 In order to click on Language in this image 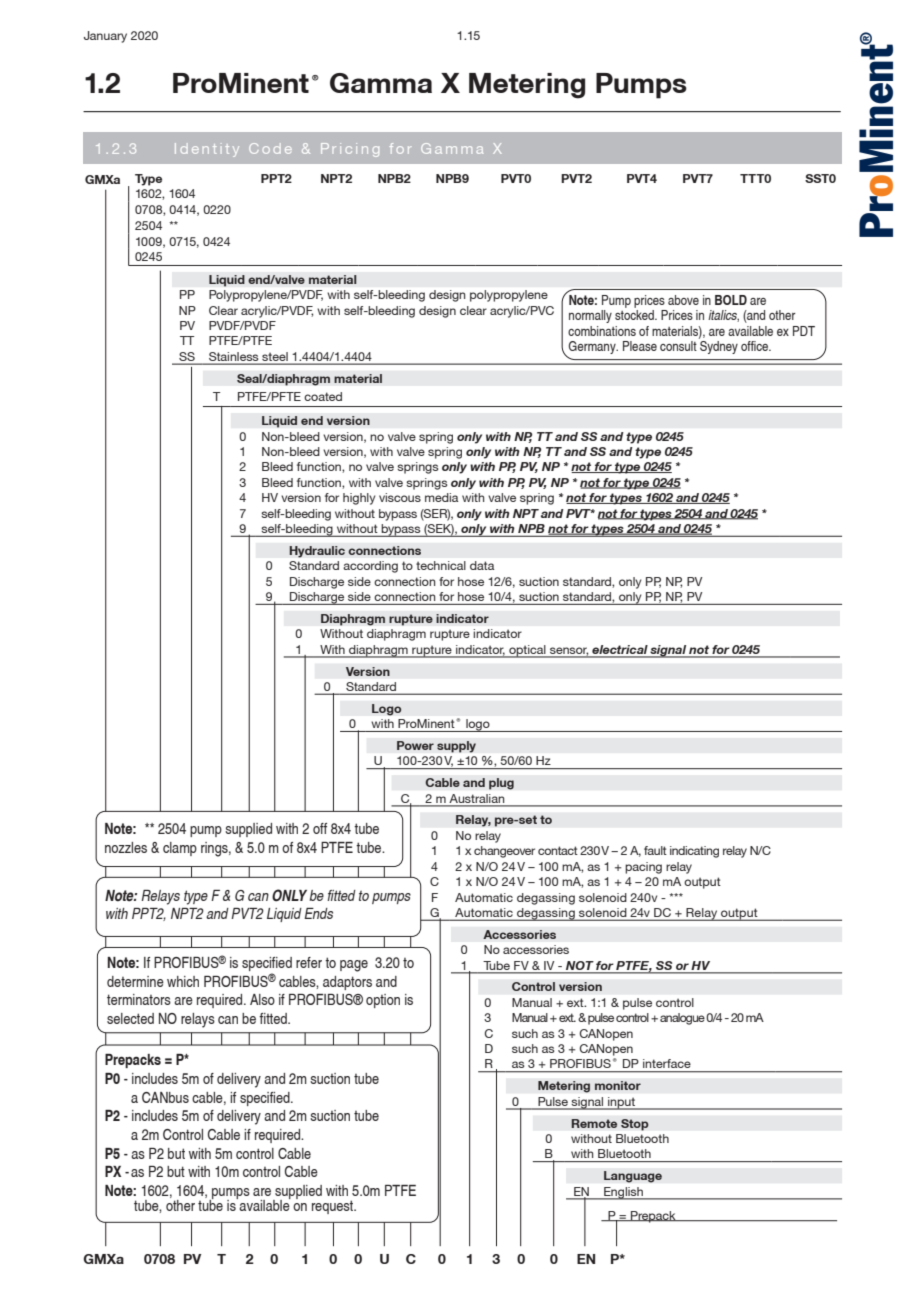, I will do `click(633, 1177)`.
